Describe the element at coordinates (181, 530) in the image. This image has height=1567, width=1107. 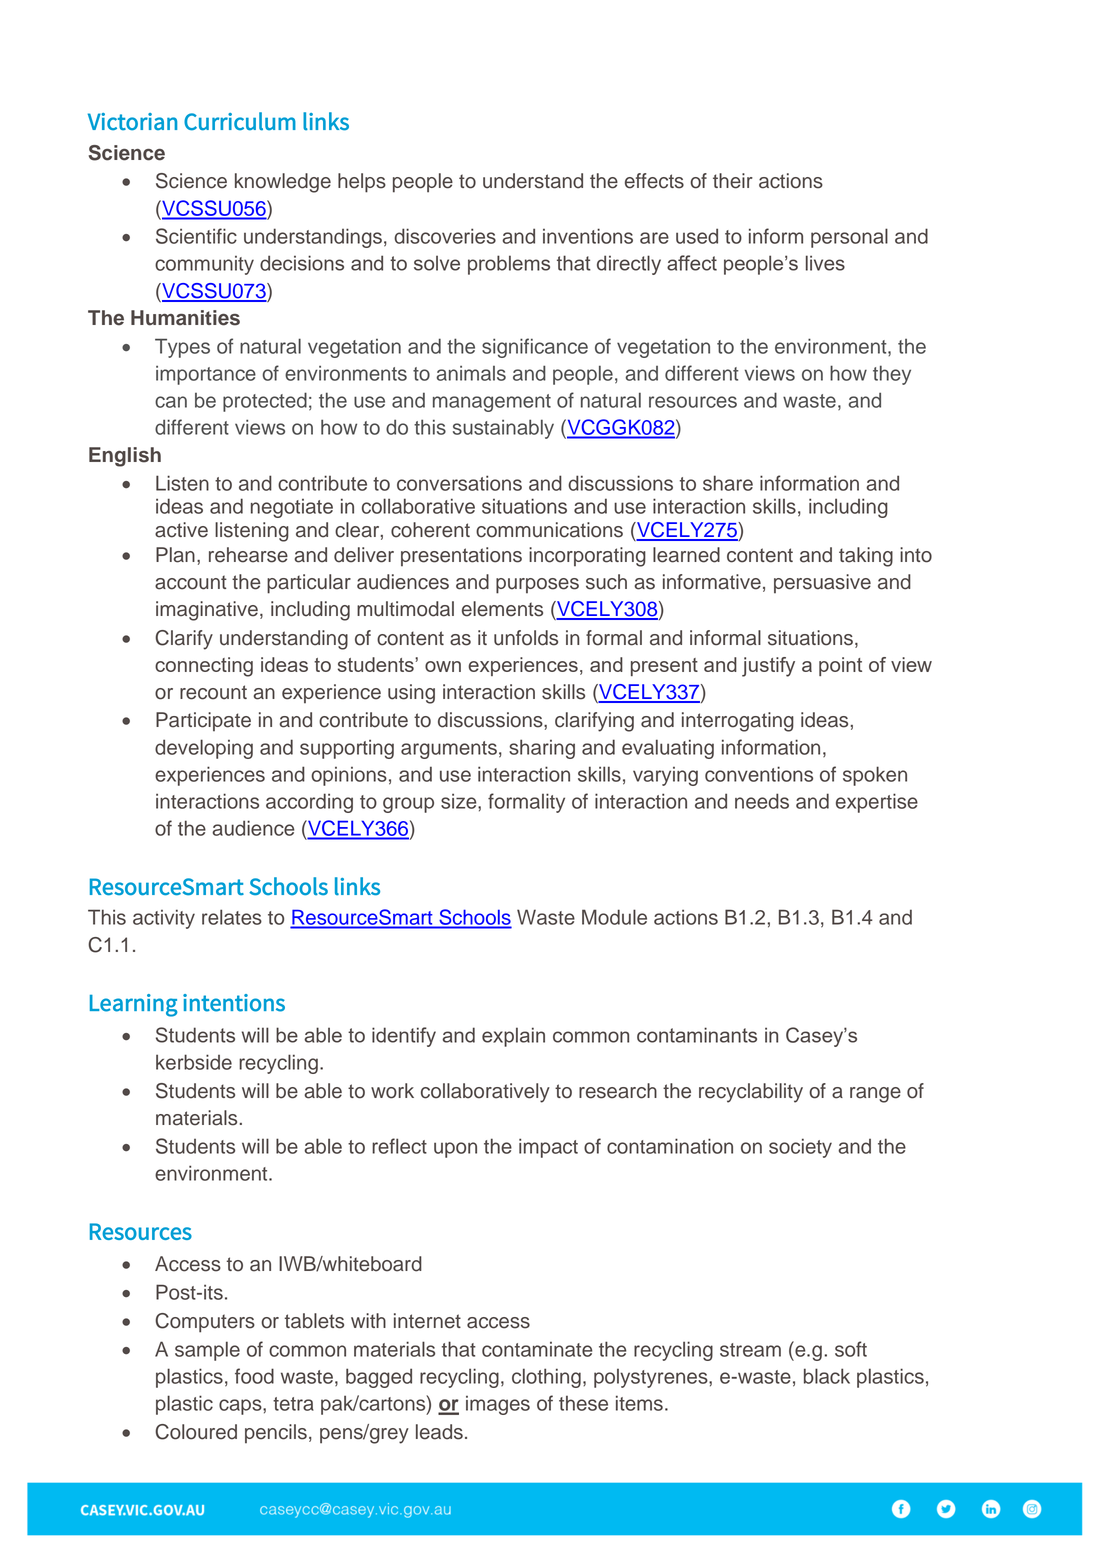
I see `active` at that location.
